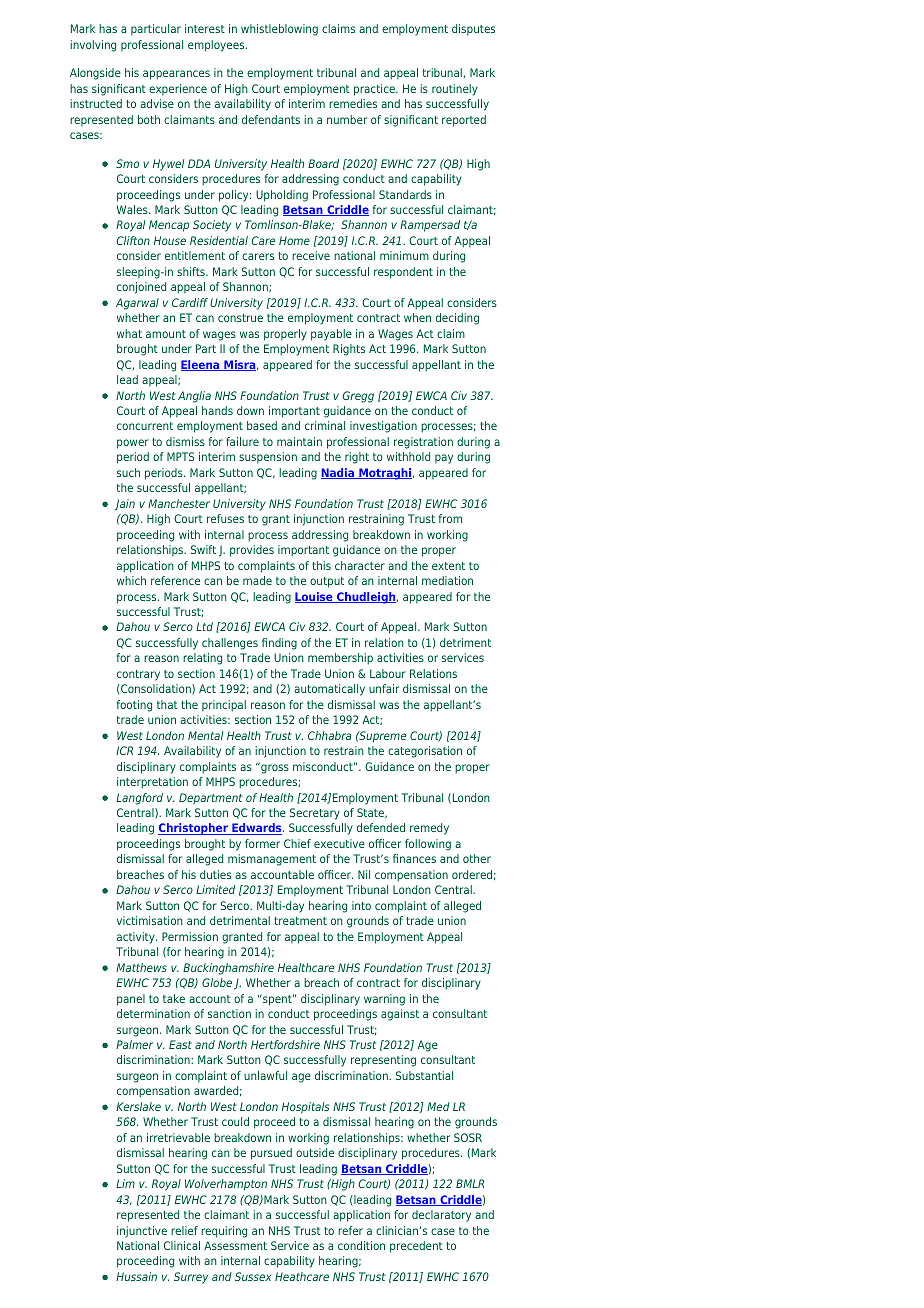  I want to click on Sussex, so click(253, 1276).
